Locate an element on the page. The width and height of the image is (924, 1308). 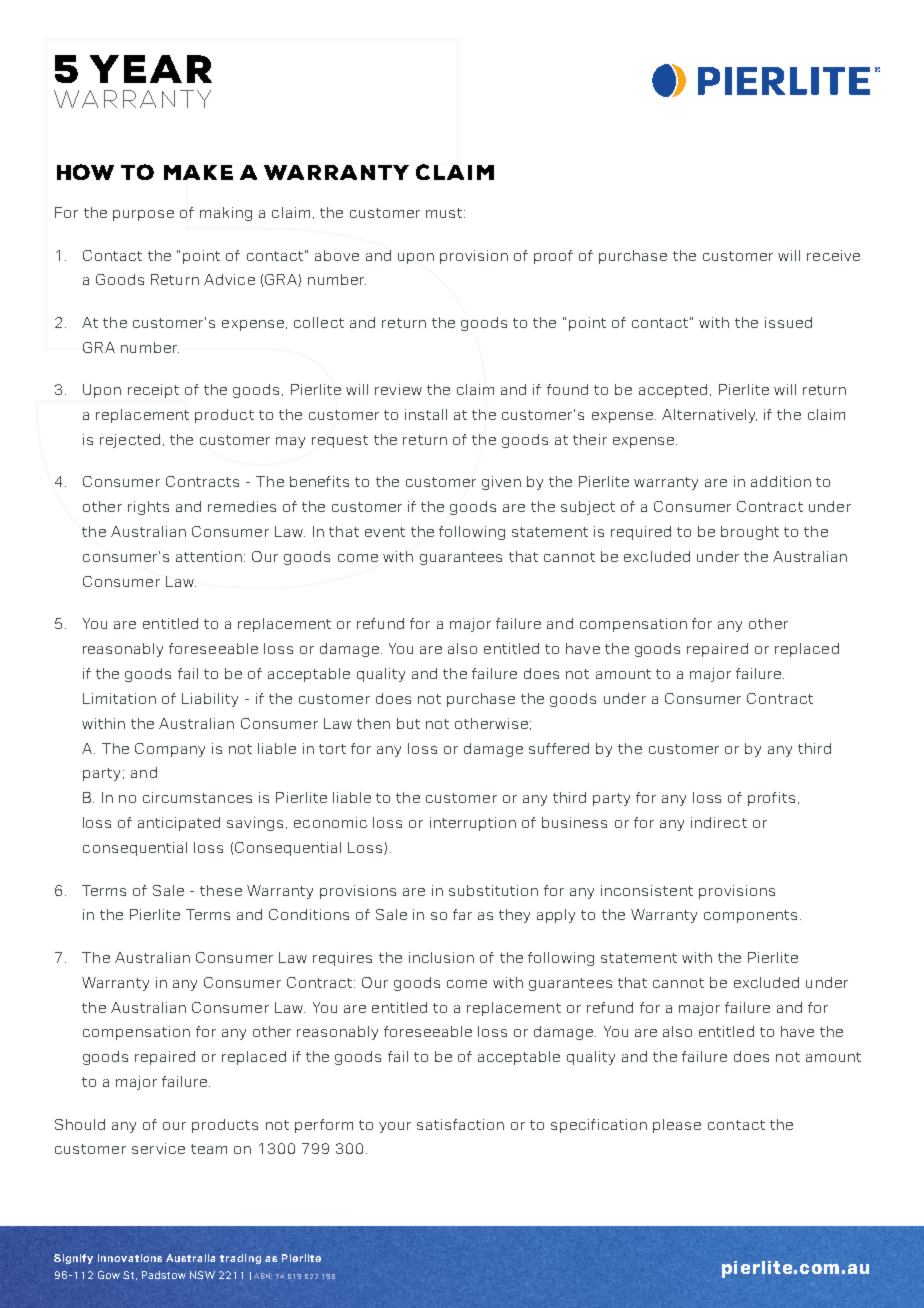
Innovations is located at coordinates (130, 1258).
